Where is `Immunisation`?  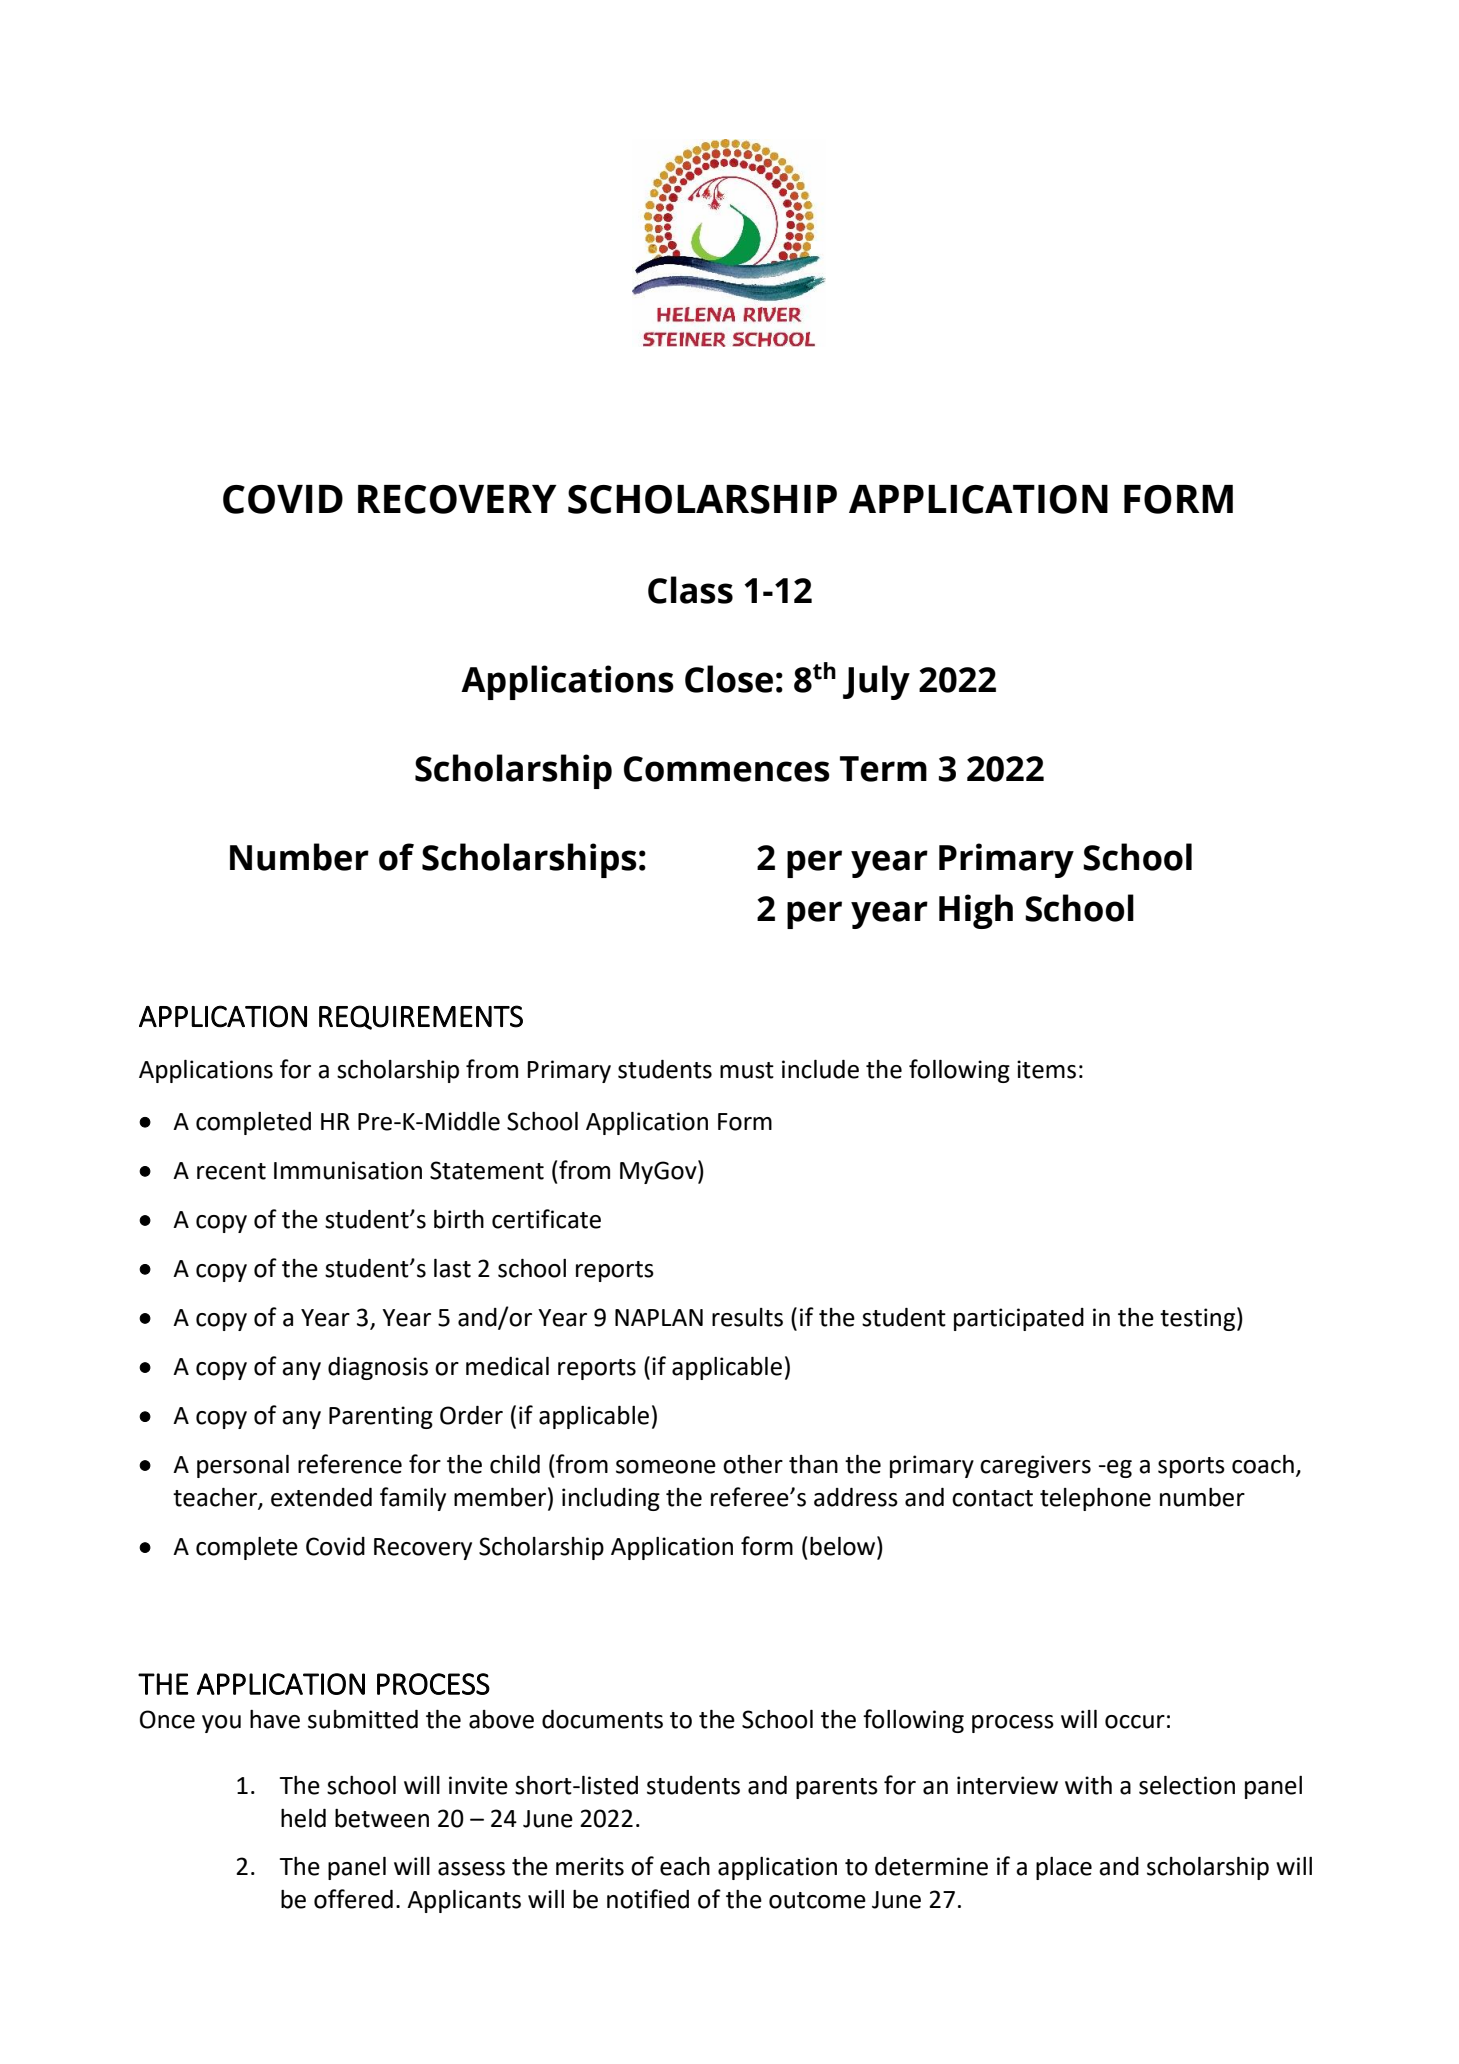
Immunisation is located at coordinates (348, 1170).
